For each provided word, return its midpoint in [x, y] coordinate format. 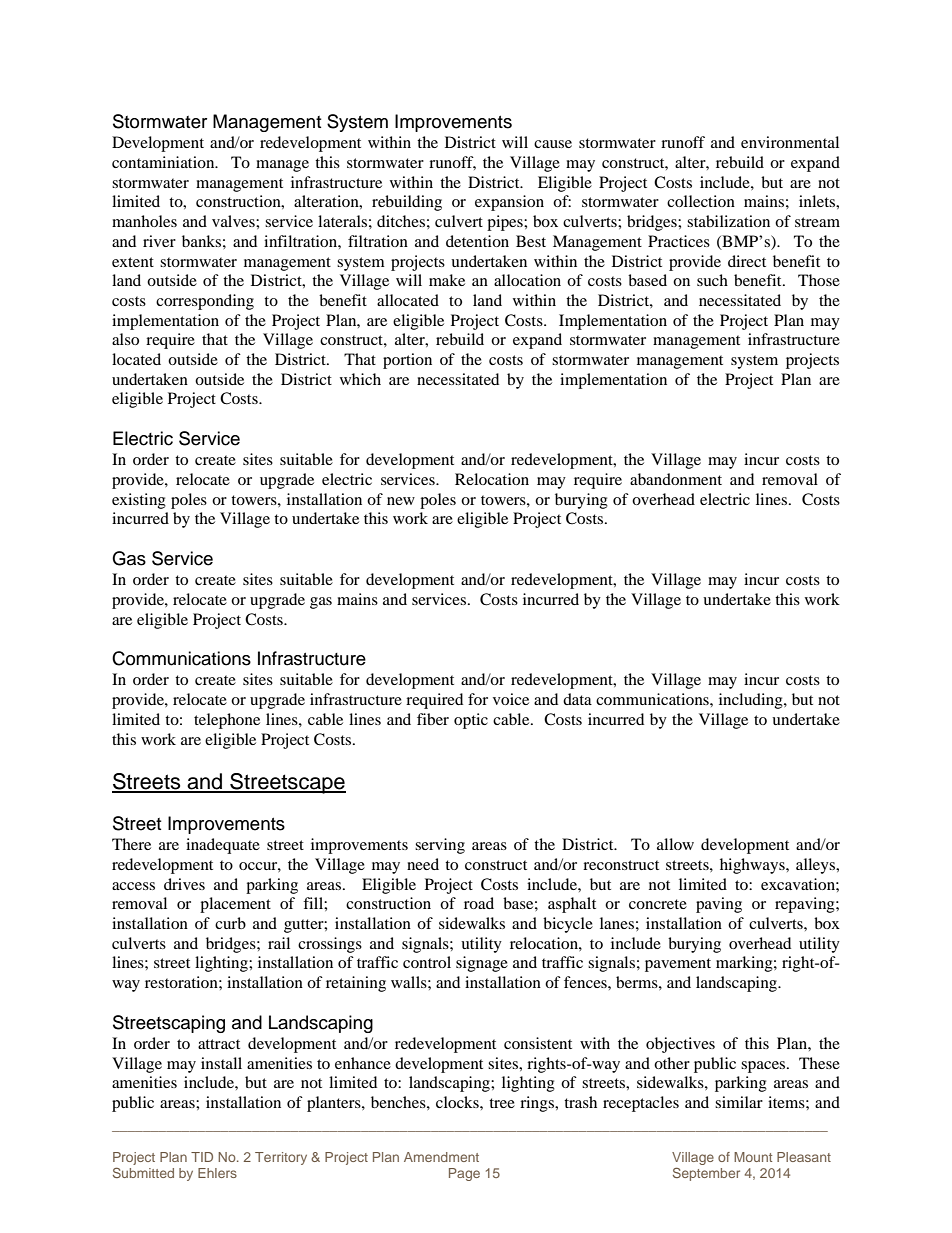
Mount [753, 1157]
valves [234, 221]
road [479, 903]
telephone [227, 721]
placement [235, 905]
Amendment [441, 1157]
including [752, 701]
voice [511, 699]
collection [701, 201]
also [125, 339]
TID [202, 1157]
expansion [509, 203]
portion [407, 361]
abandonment [676, 479]
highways [753, 866]
